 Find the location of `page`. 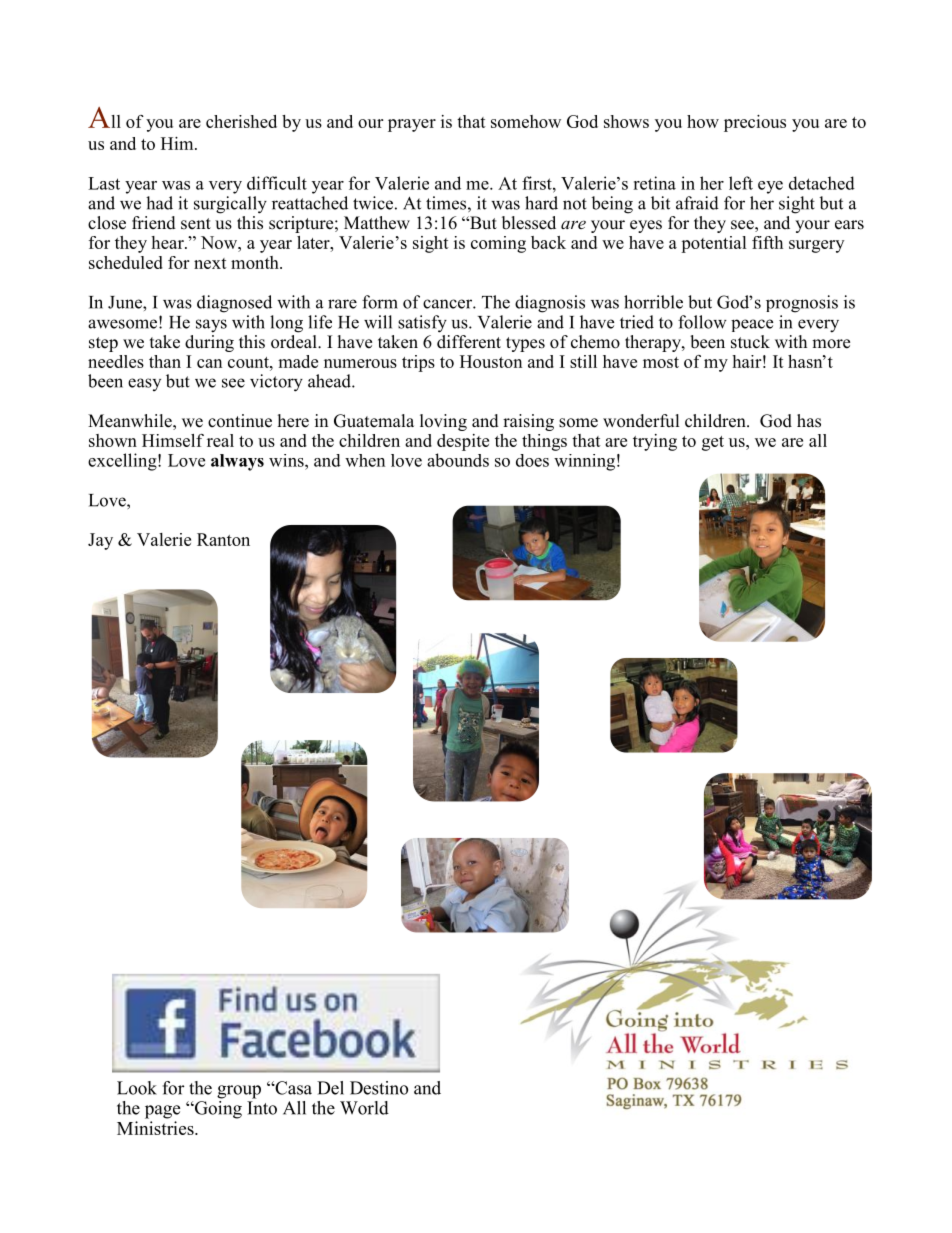

page is located at coordinates (162, 1112).
